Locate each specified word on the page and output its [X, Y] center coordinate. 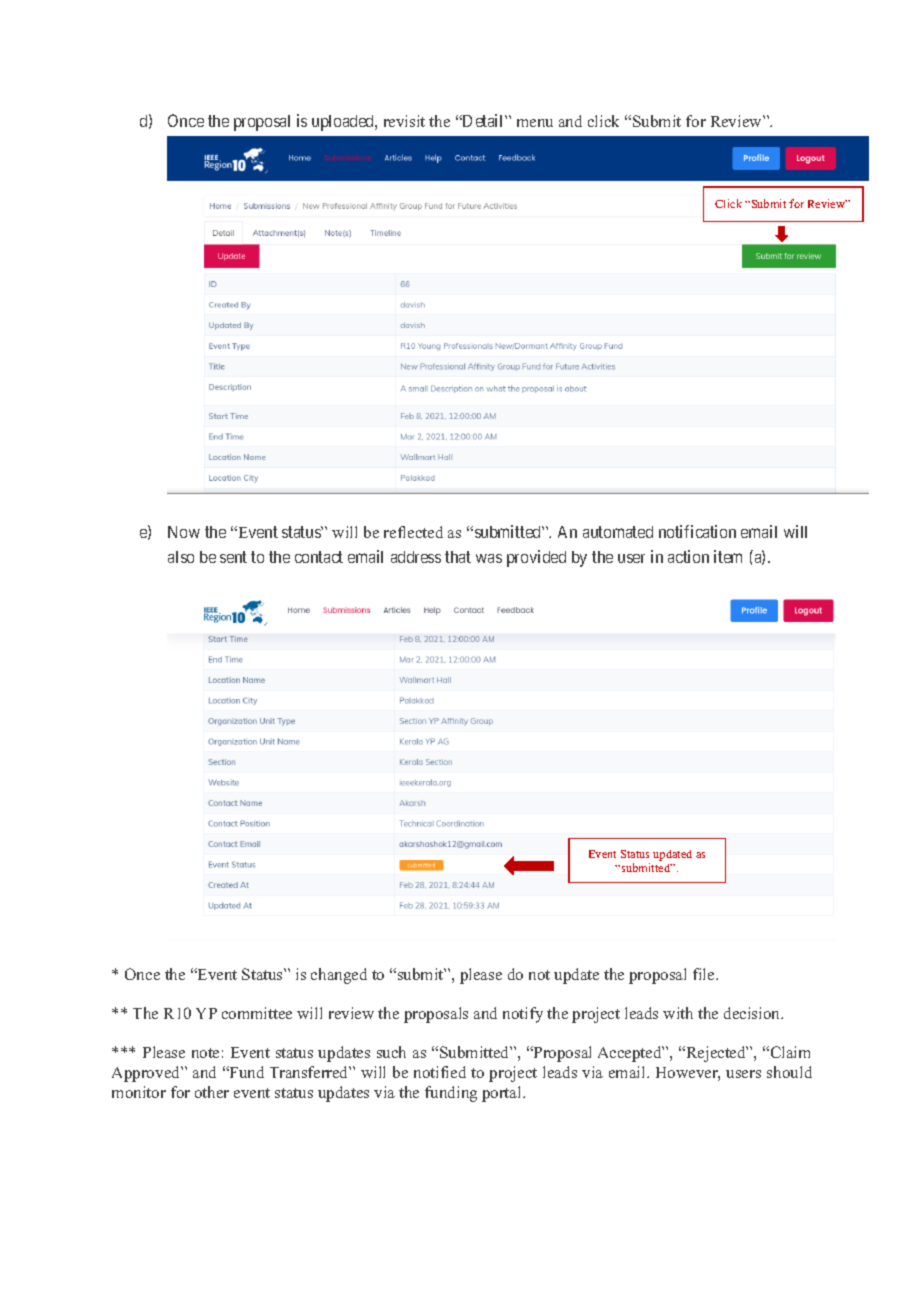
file [705, 974]
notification [697, 531]
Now [184, 532]
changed [339, 976]
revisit [404, 121]
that [458, 557]
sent [233, 557]
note [205, 1053]
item [728, 556]
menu [535, 123]
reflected [413, 532]
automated [618, 532]
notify [523, 1015]
